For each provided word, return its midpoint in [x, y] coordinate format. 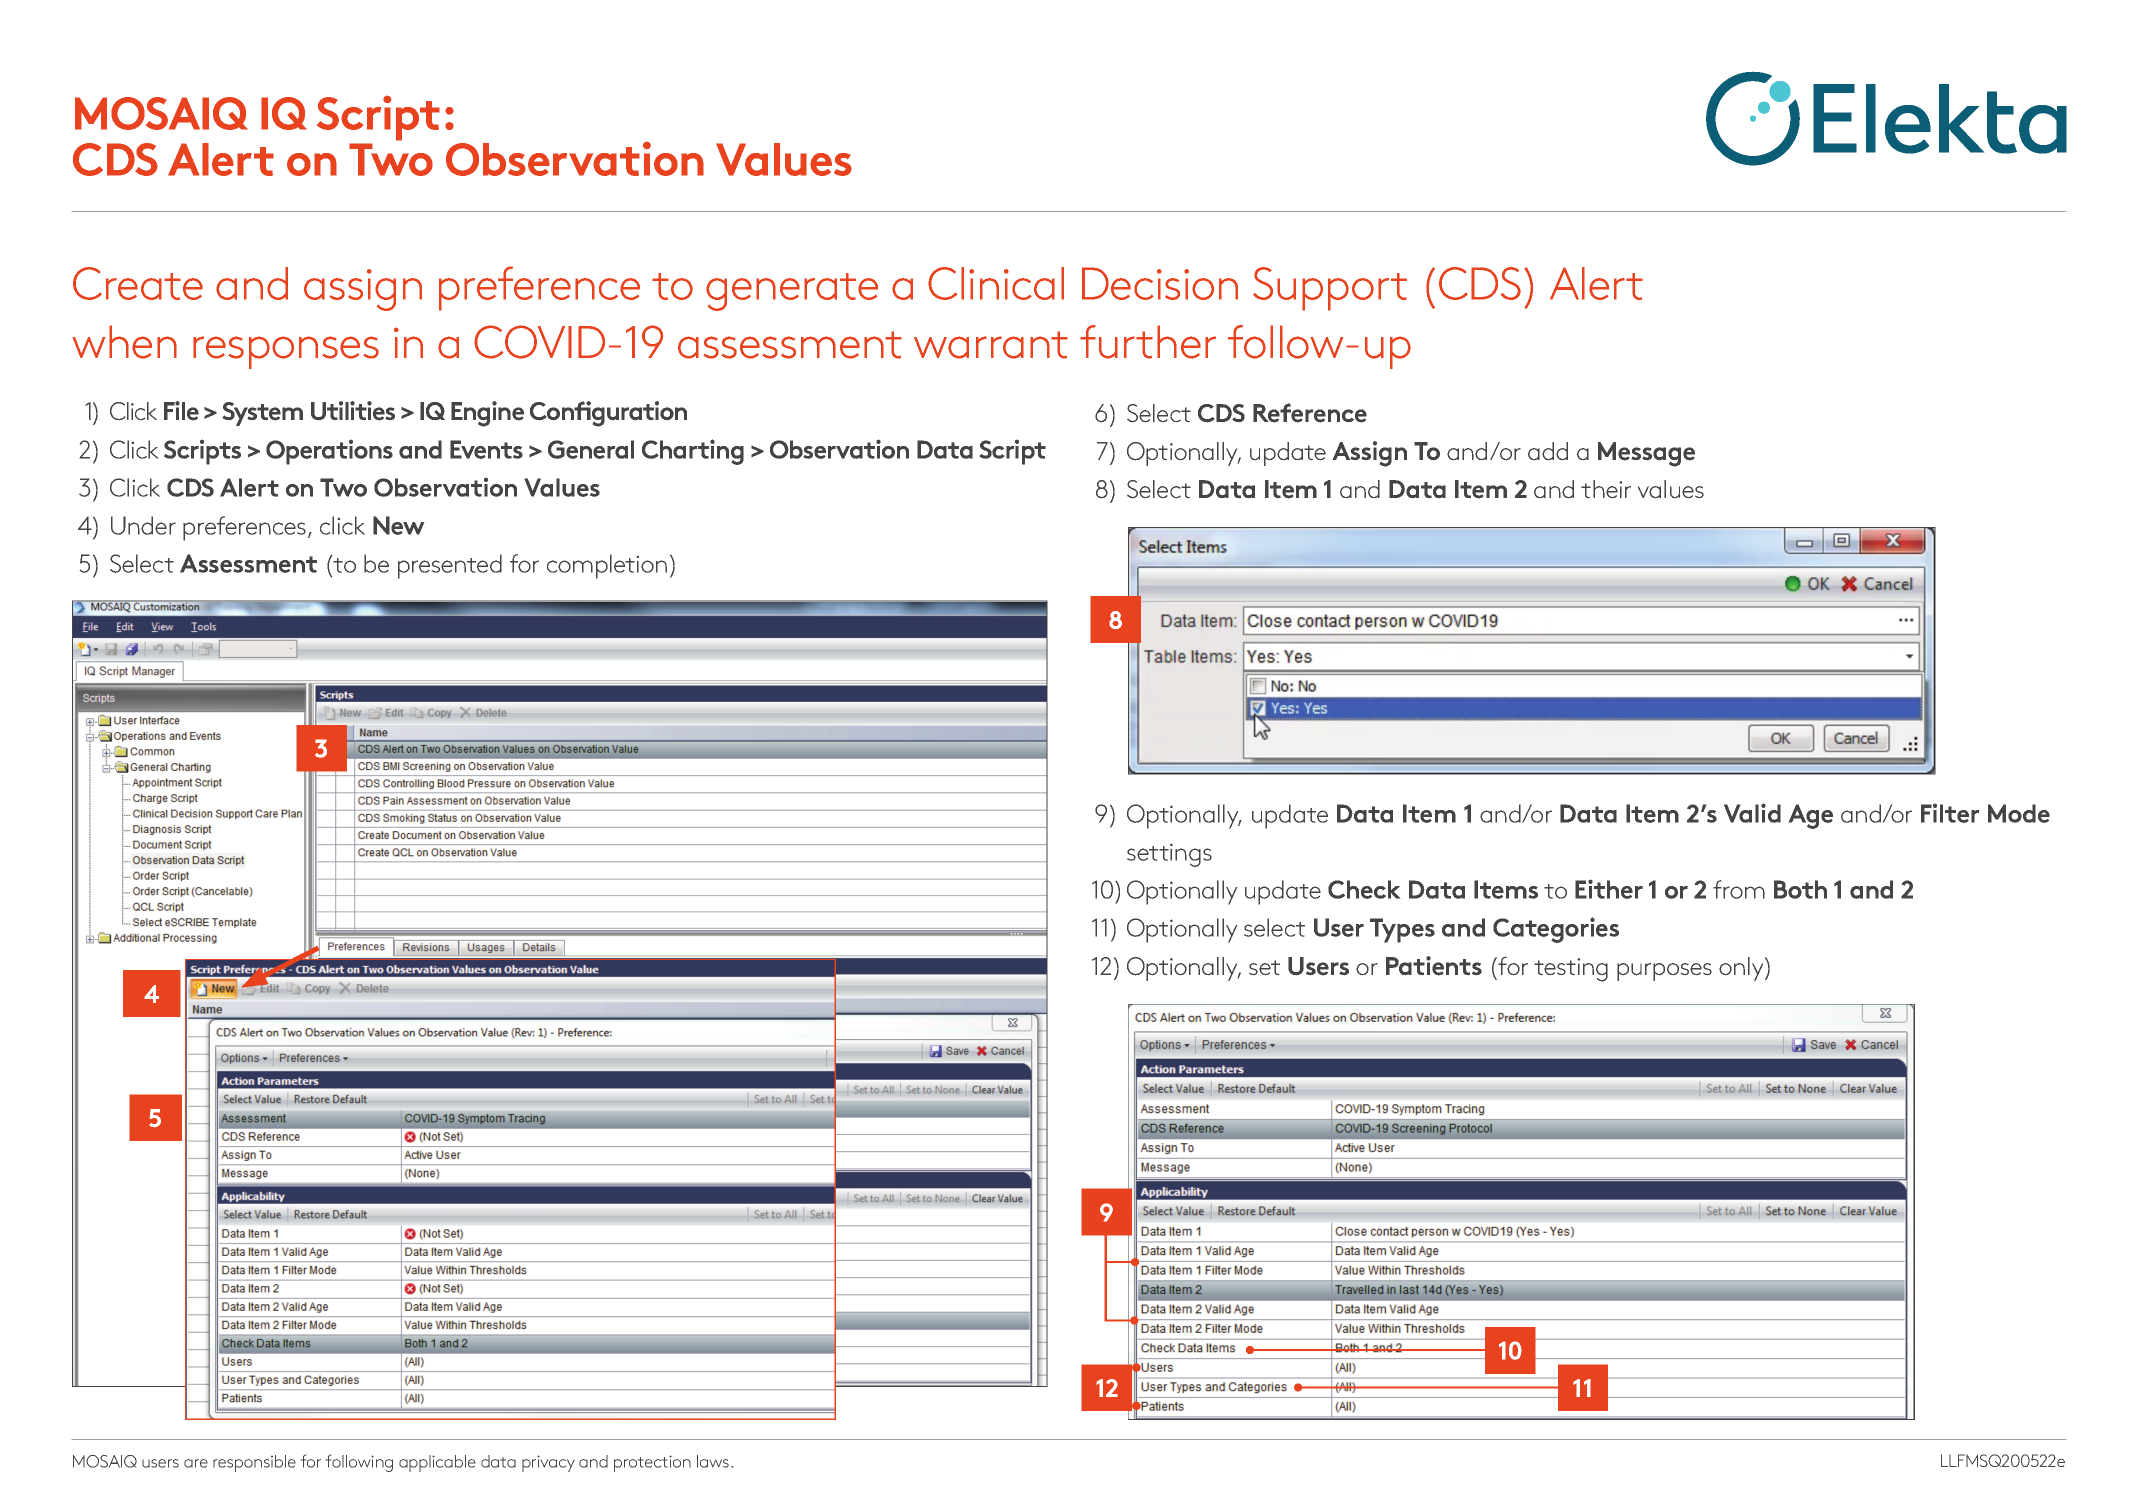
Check [1364, 889]
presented [450, 566]
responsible [254, 1463]
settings [1169, 855]
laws [714, 1461]
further [1148, 342]
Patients [1434, 966]
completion [607, 566]
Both [1800, 889]
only [1742, 969]
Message [1646, 454]
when [124, 342]
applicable [437, 1463]
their [1606, 489]
